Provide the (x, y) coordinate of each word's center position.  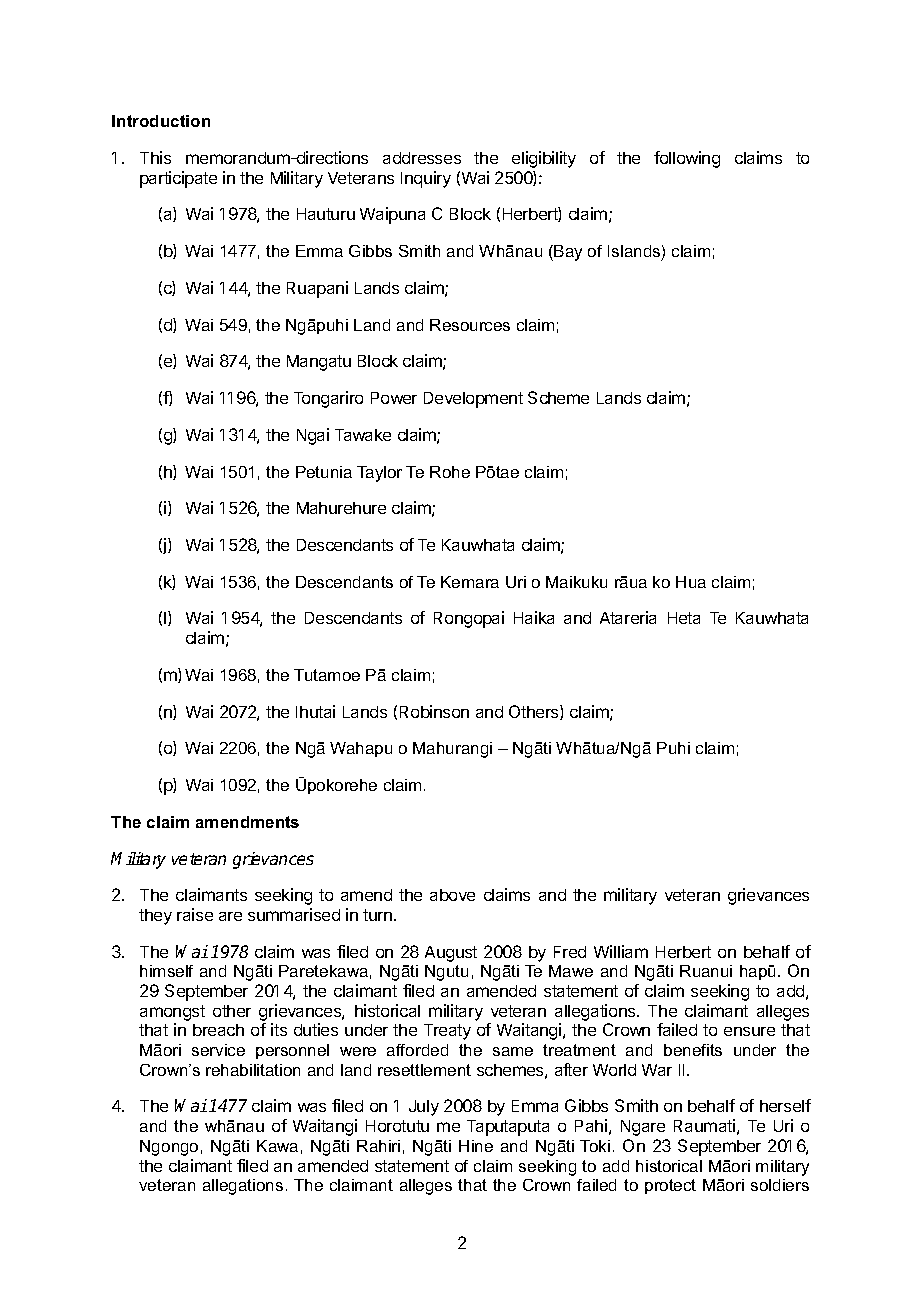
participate (178, 179)
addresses (422, 158)
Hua (691, 582)
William (621, 951)
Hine (476, 1146)
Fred (570, 952)
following (687, 159)
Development (473, 400)
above (452, 895)
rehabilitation (253, 1070)
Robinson (434, 711)
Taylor (379, 474)
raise (195, 914)
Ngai (313, 436)
